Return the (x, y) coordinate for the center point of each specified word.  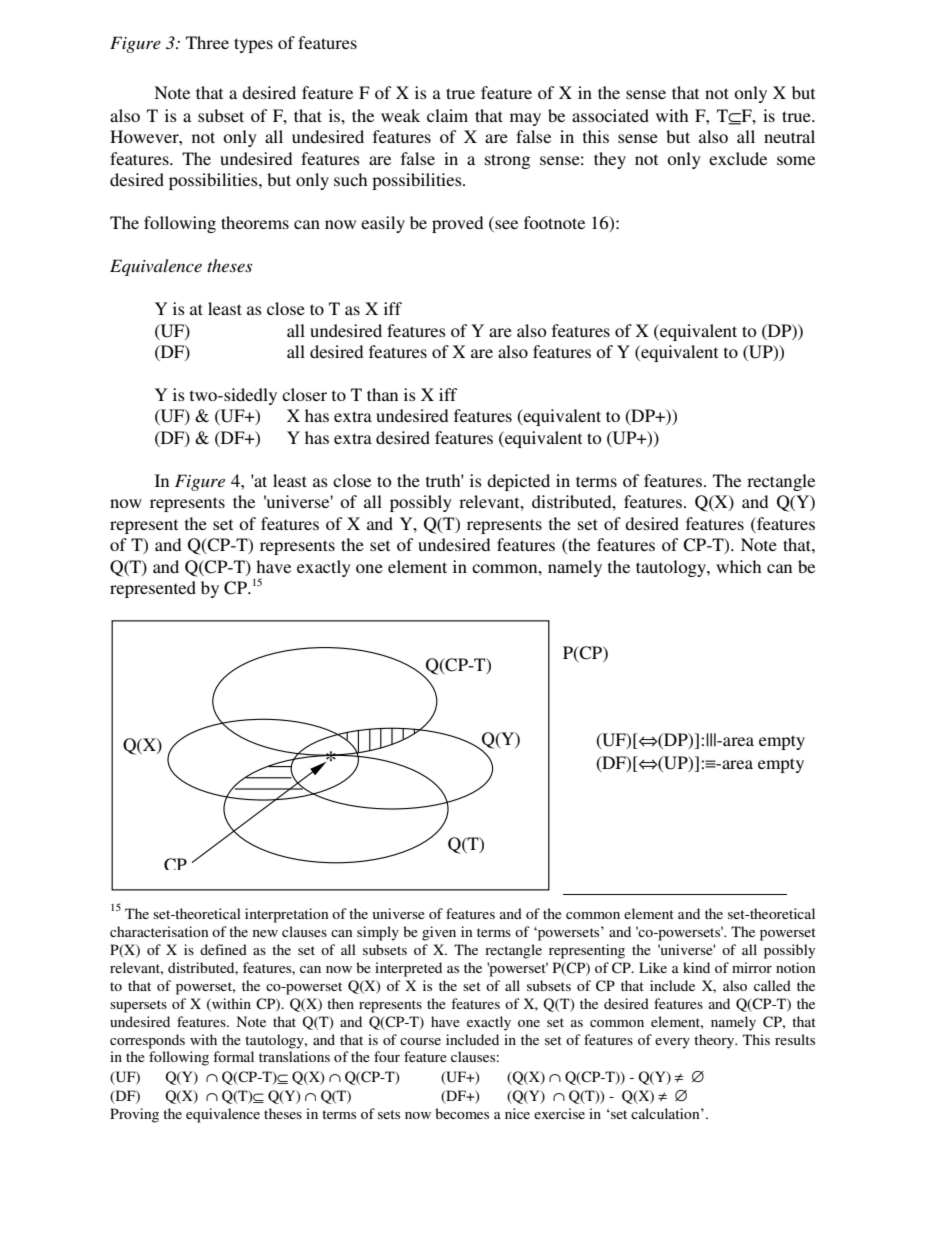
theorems (255, 222)
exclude (738, 158)
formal (233, 1056)
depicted (518, 482)
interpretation (287, 915)
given (439, 933)
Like (653, 967)
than (382, 394)
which (738, 566)
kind (696, 967)
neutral (789, 136)
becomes (462, 1113)
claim (447, 115)
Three (207, 42)
